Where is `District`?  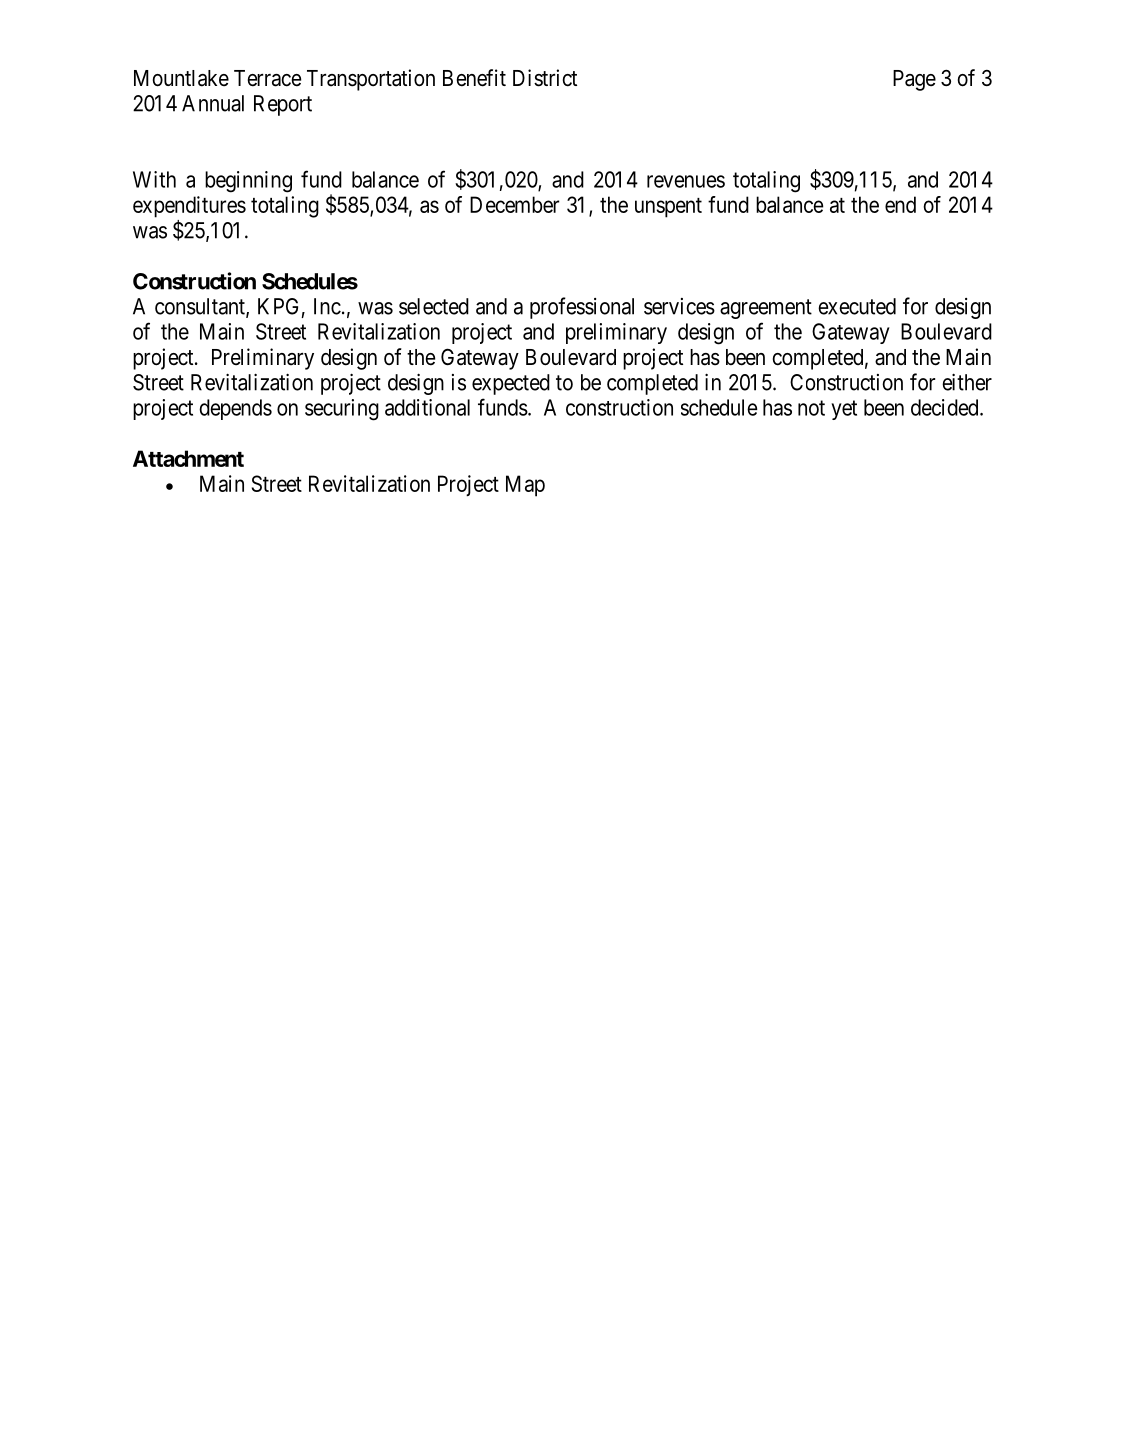 District is located at coordinates (545, 78).
